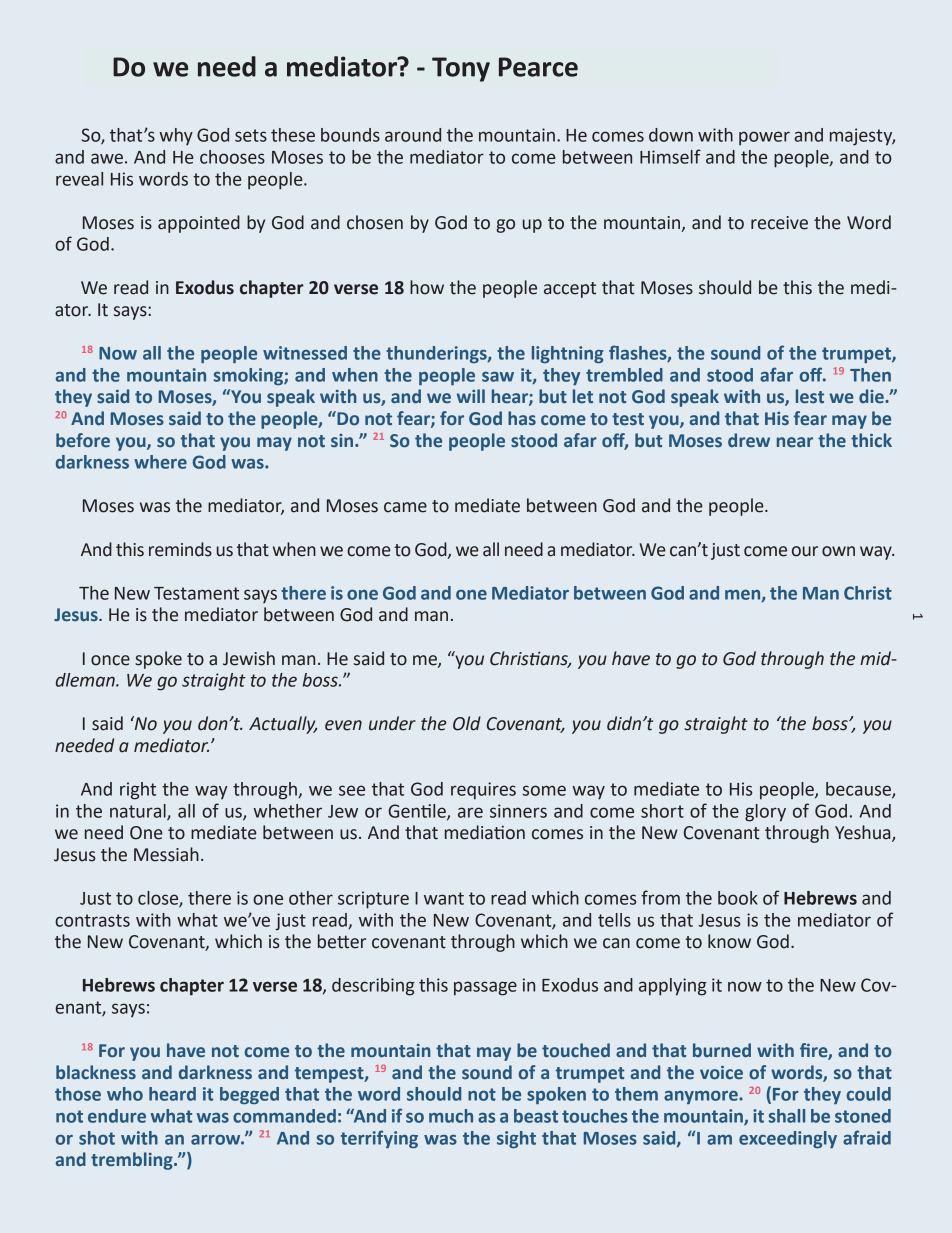 The image size is (952, 1233). What do you see at coordinates (451, 1116) in the document?
I see `much` at bounding box center [451, 1116].
